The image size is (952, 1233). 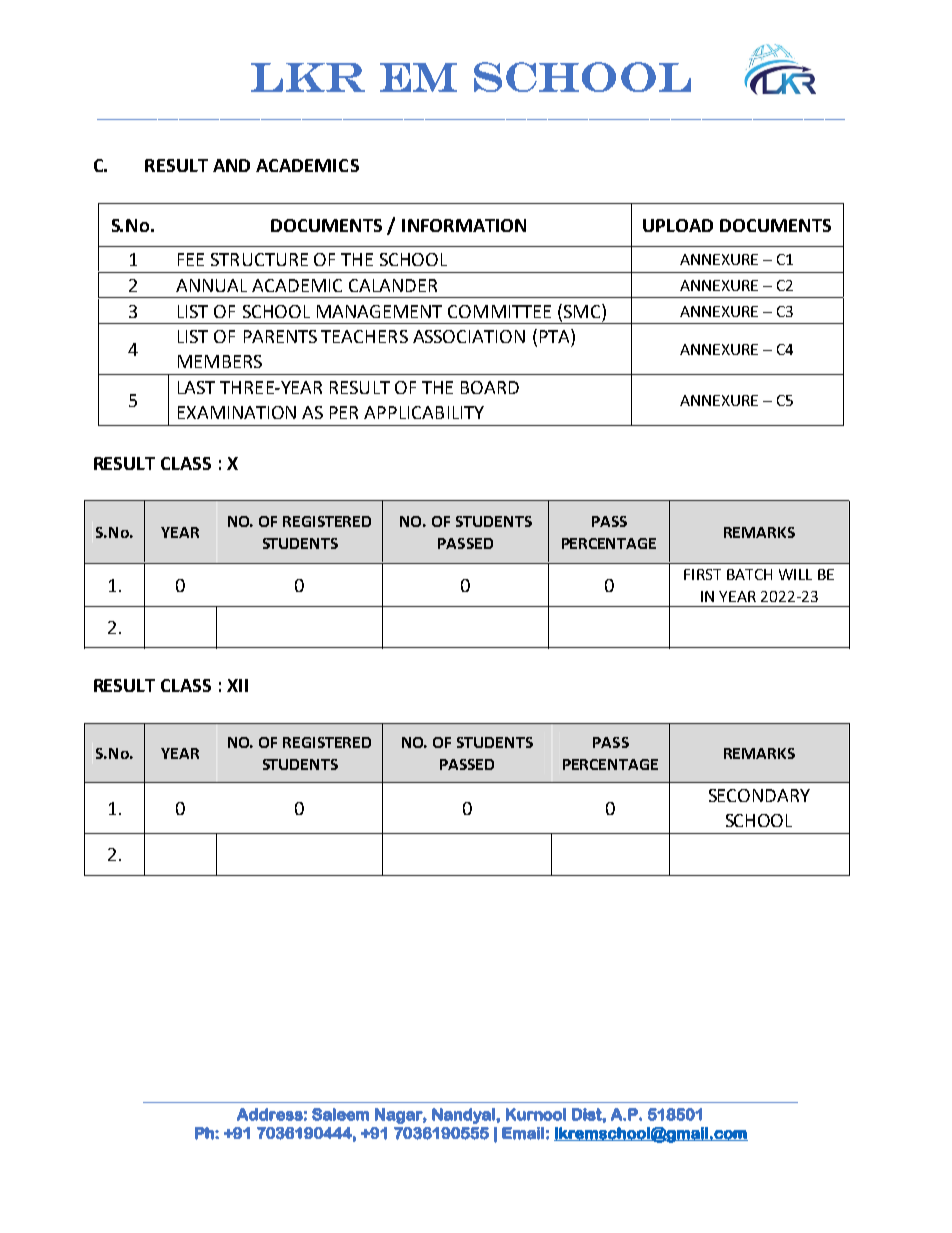 What do you see at coordinates (490, 387) in the screenshot?
I see `BOARD` at bounding box center [490, 387].
